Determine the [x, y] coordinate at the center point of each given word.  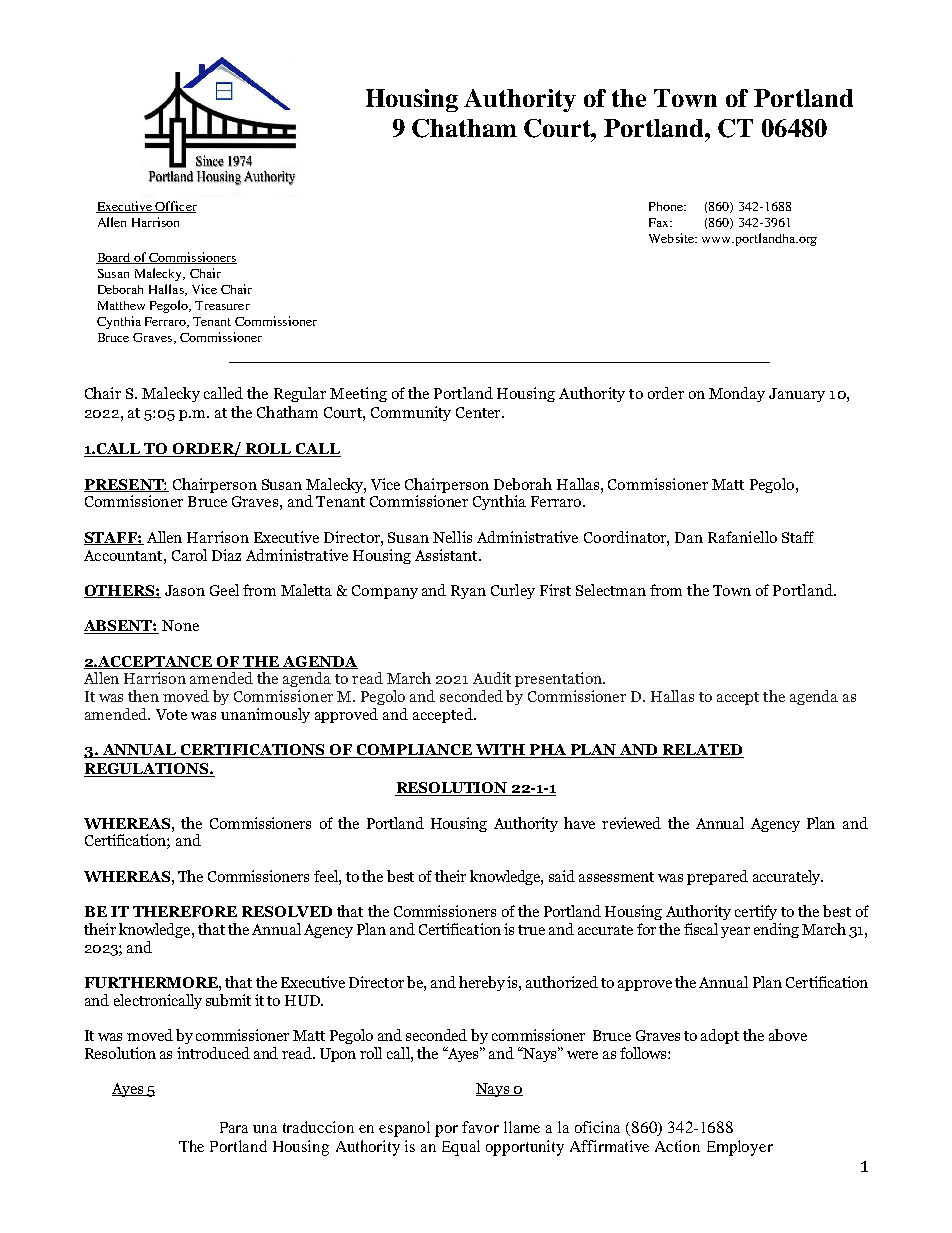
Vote [171, 714]
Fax [660, 222]
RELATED [702, 751]
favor [480, 1127]
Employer [740, 1148]
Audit [492, 678]
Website [672, 238]
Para [234, 1127]
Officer [175, 207]
